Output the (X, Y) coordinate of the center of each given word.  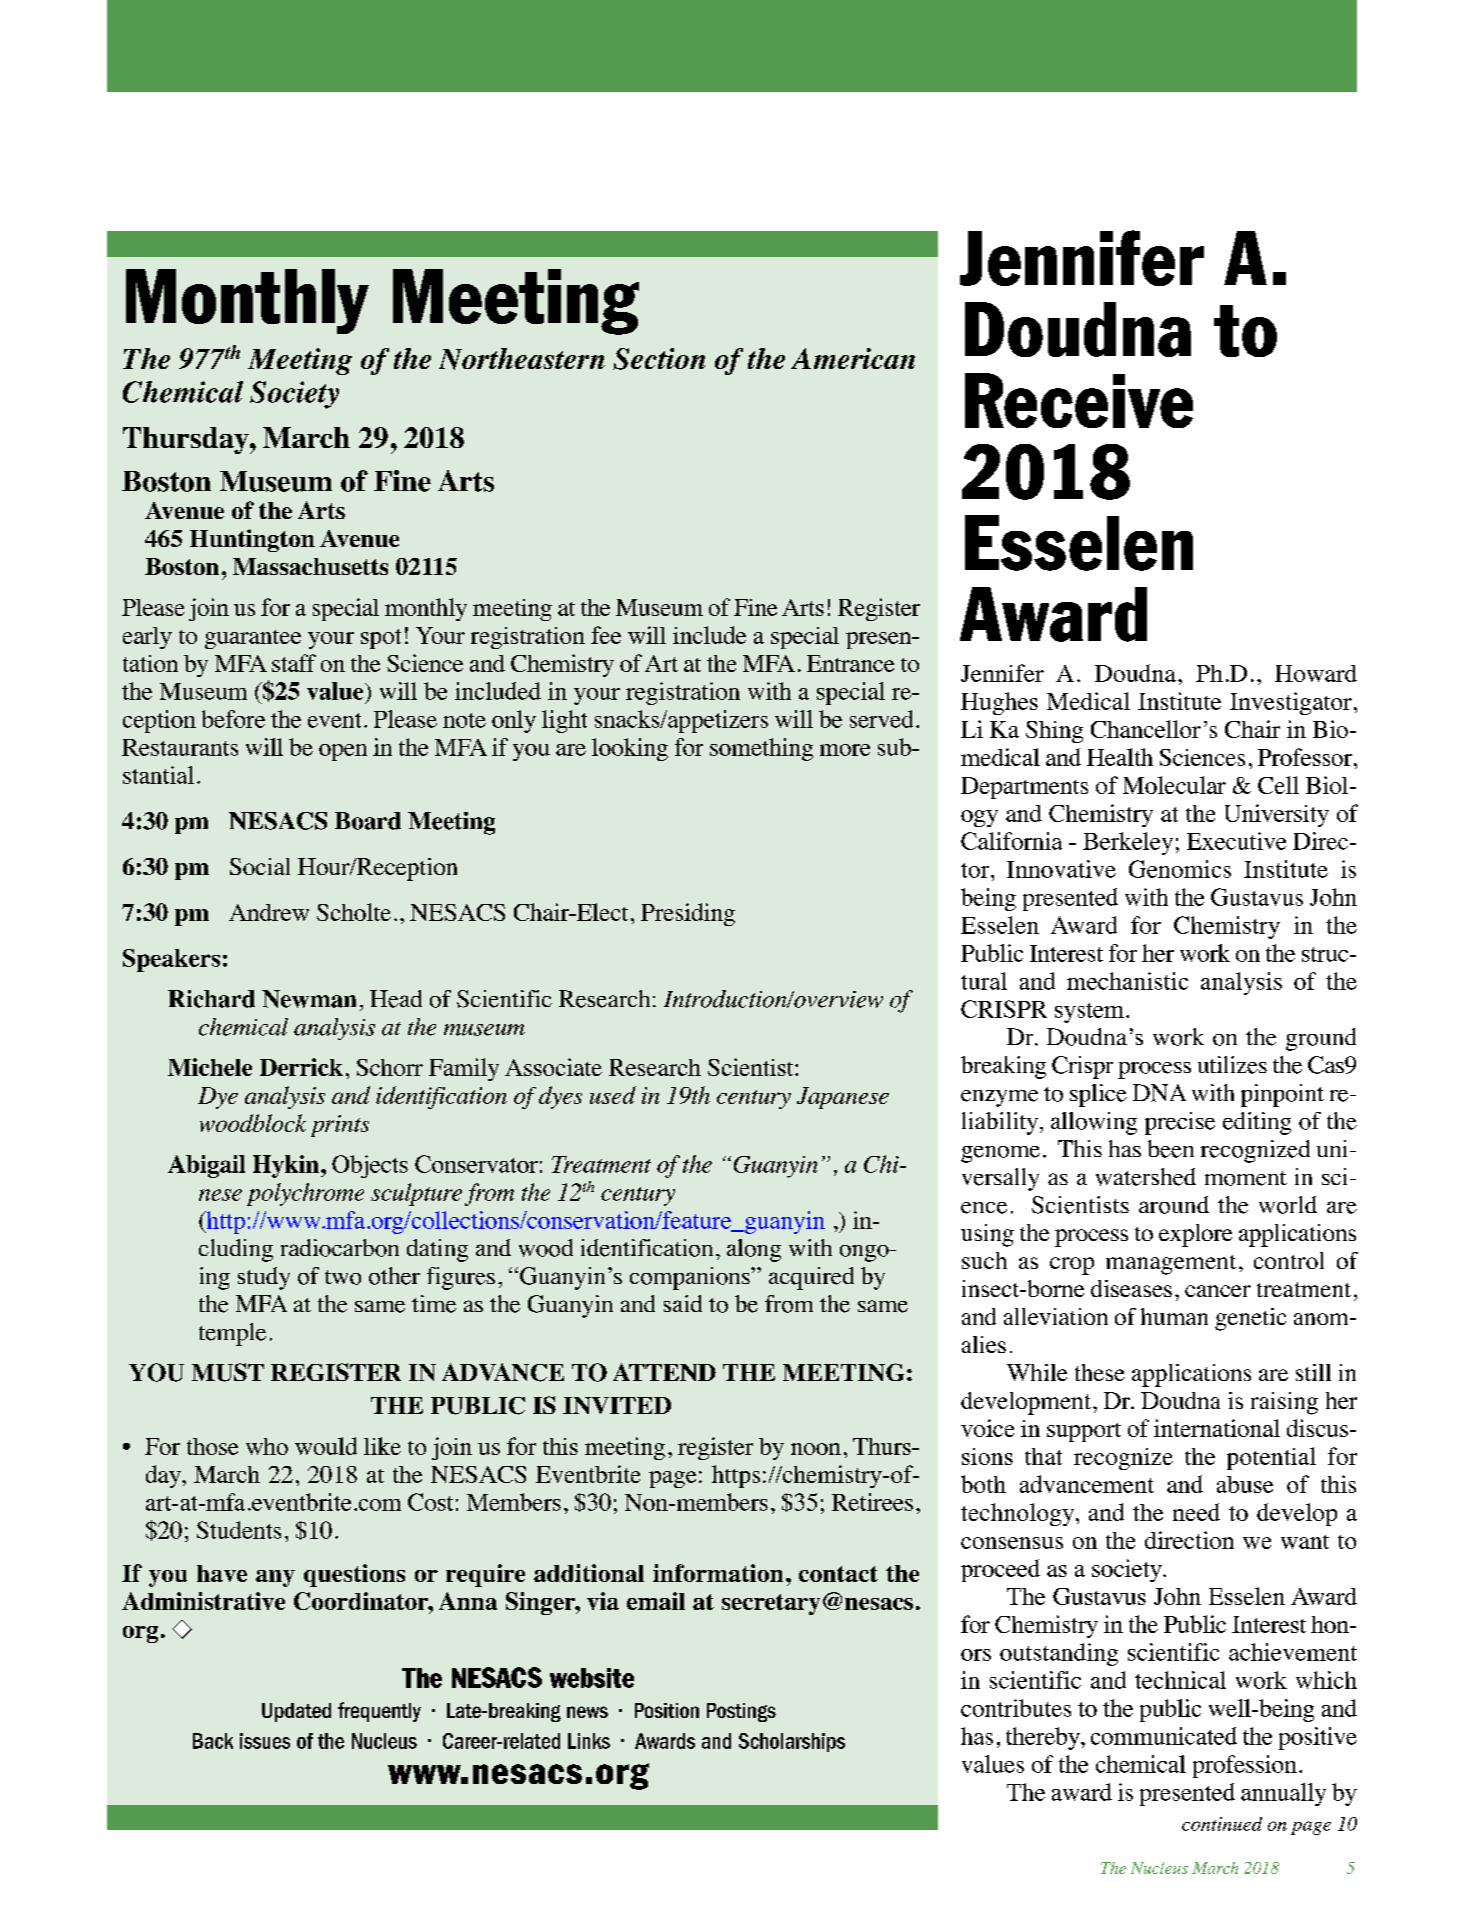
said (683, 1303)
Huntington (252, 540)
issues (265, 1741)
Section (659, 359)
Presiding (688, 914)
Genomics (1180, 869)
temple (232, 1334)
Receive (1079, 400)
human (1174, 1316)
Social (260, 866)
